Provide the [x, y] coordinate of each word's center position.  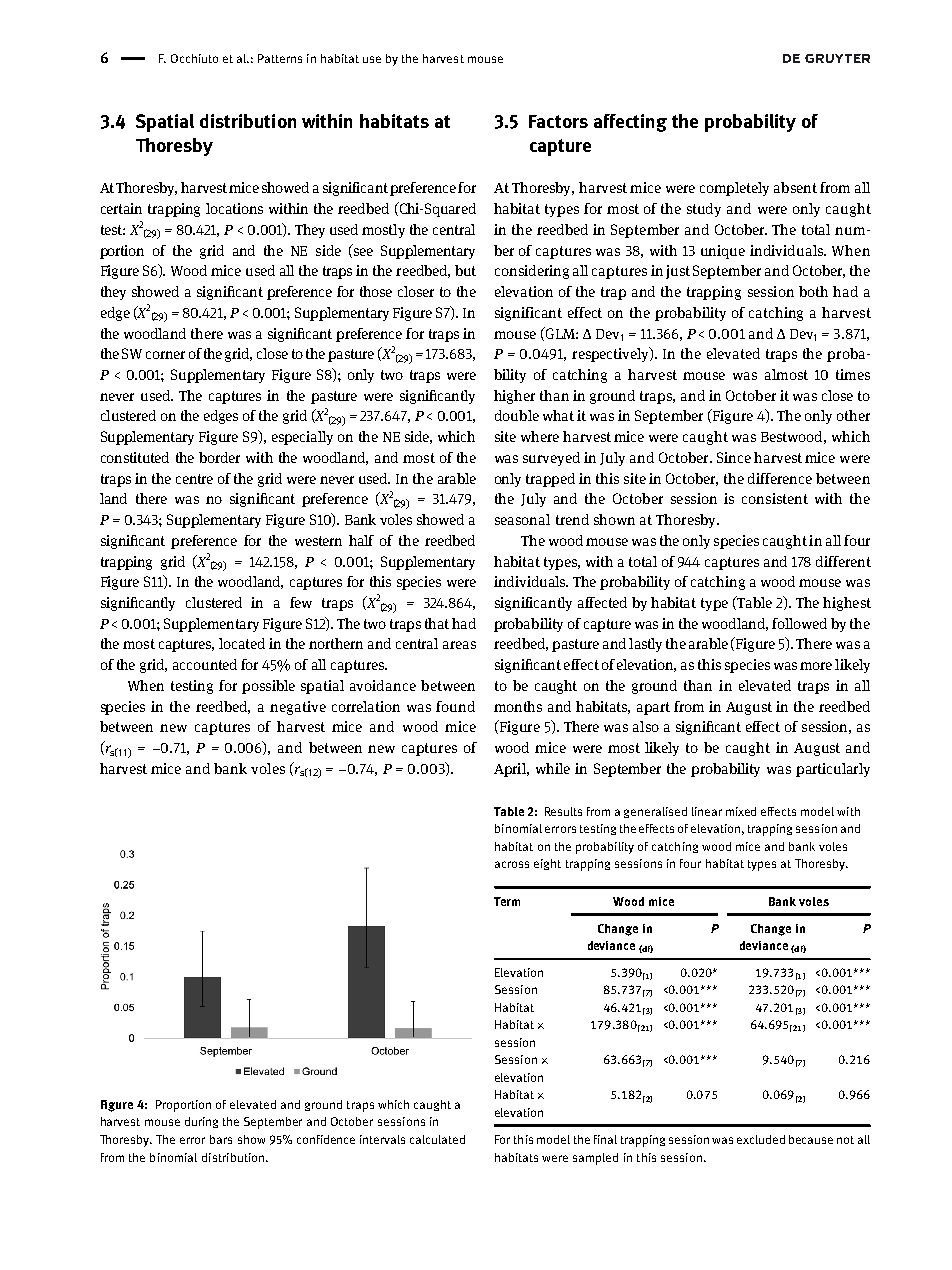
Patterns [280, 58]
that [437, 623]
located [242, 643]
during [201, 1122]
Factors [558, 121]
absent [795, 187]
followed [799, 623]
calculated [437, 1139]
